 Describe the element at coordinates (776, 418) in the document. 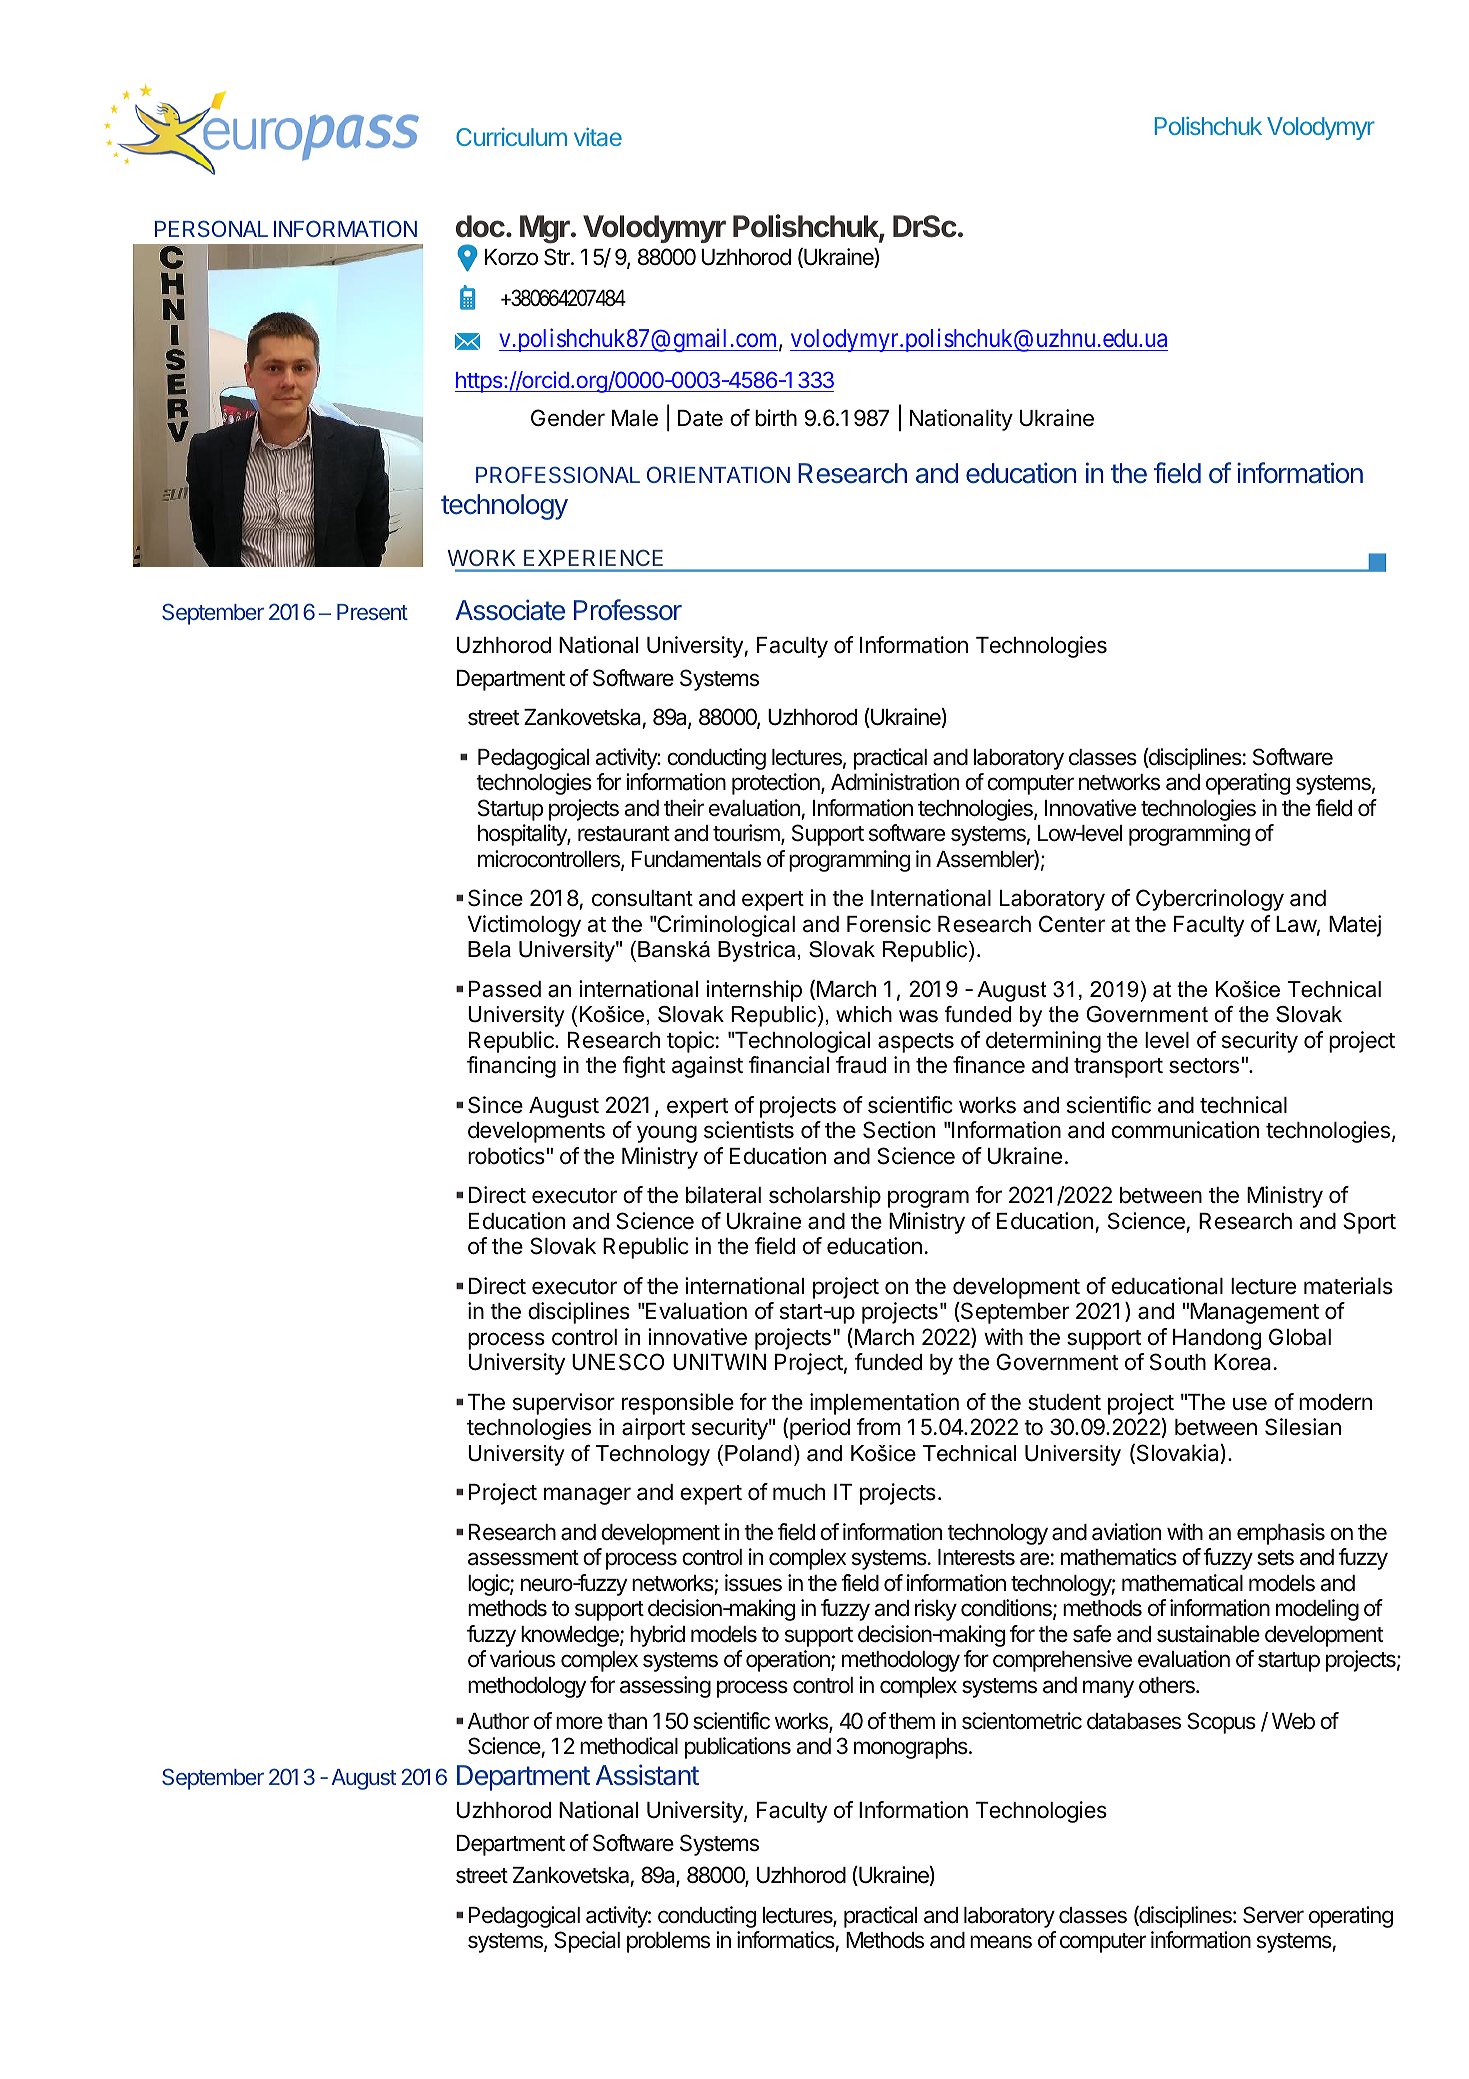

I see `birth` at that location.
